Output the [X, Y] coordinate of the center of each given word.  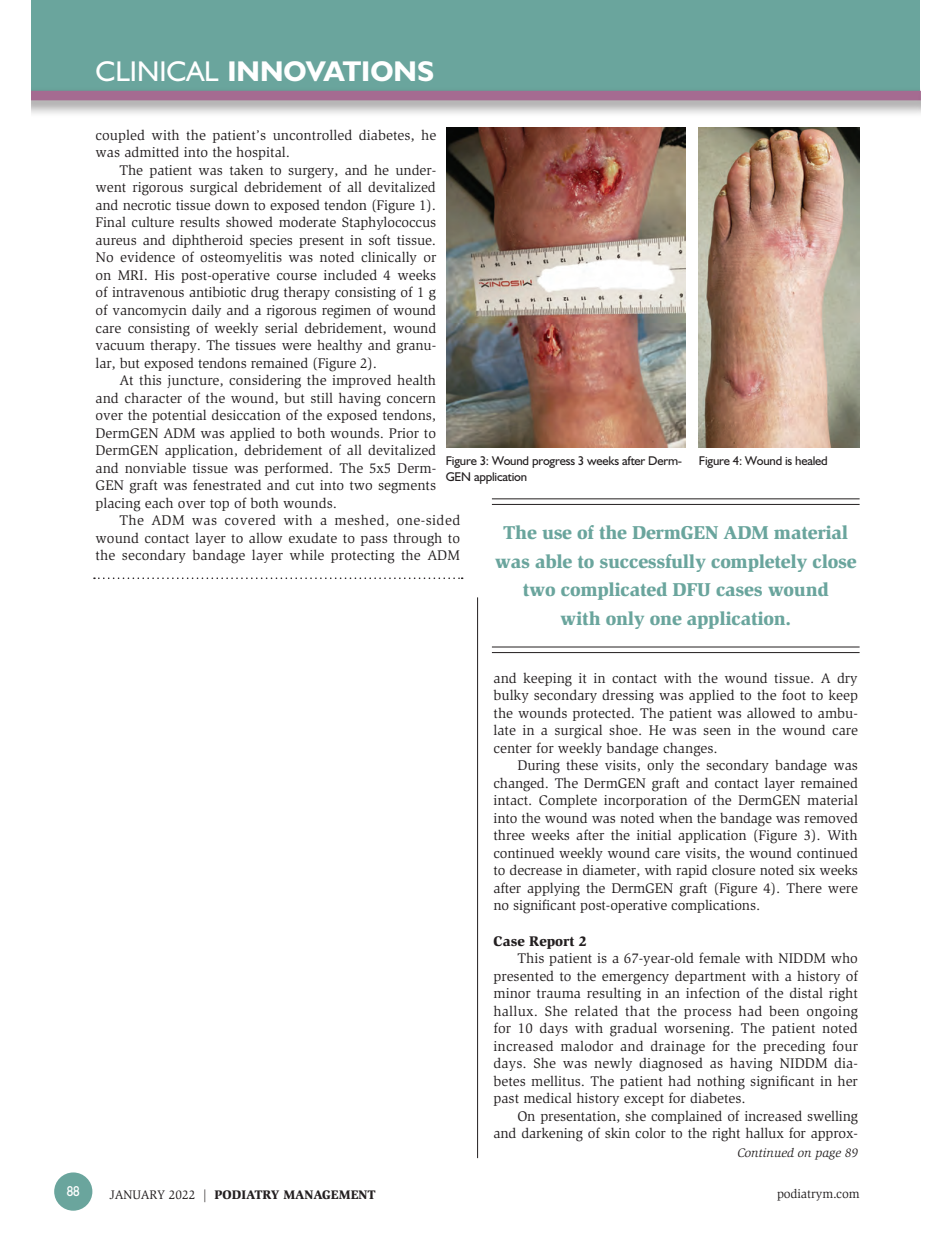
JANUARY [137, 1194]
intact [512, 800]
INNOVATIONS [331, 71]
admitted [152, 151]
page [828, 1155]
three [509, 834]
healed [811, 460]
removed [831, 818]
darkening [552, 1134]
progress [553, 463]
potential [179, 416]
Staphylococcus [389, 223]
